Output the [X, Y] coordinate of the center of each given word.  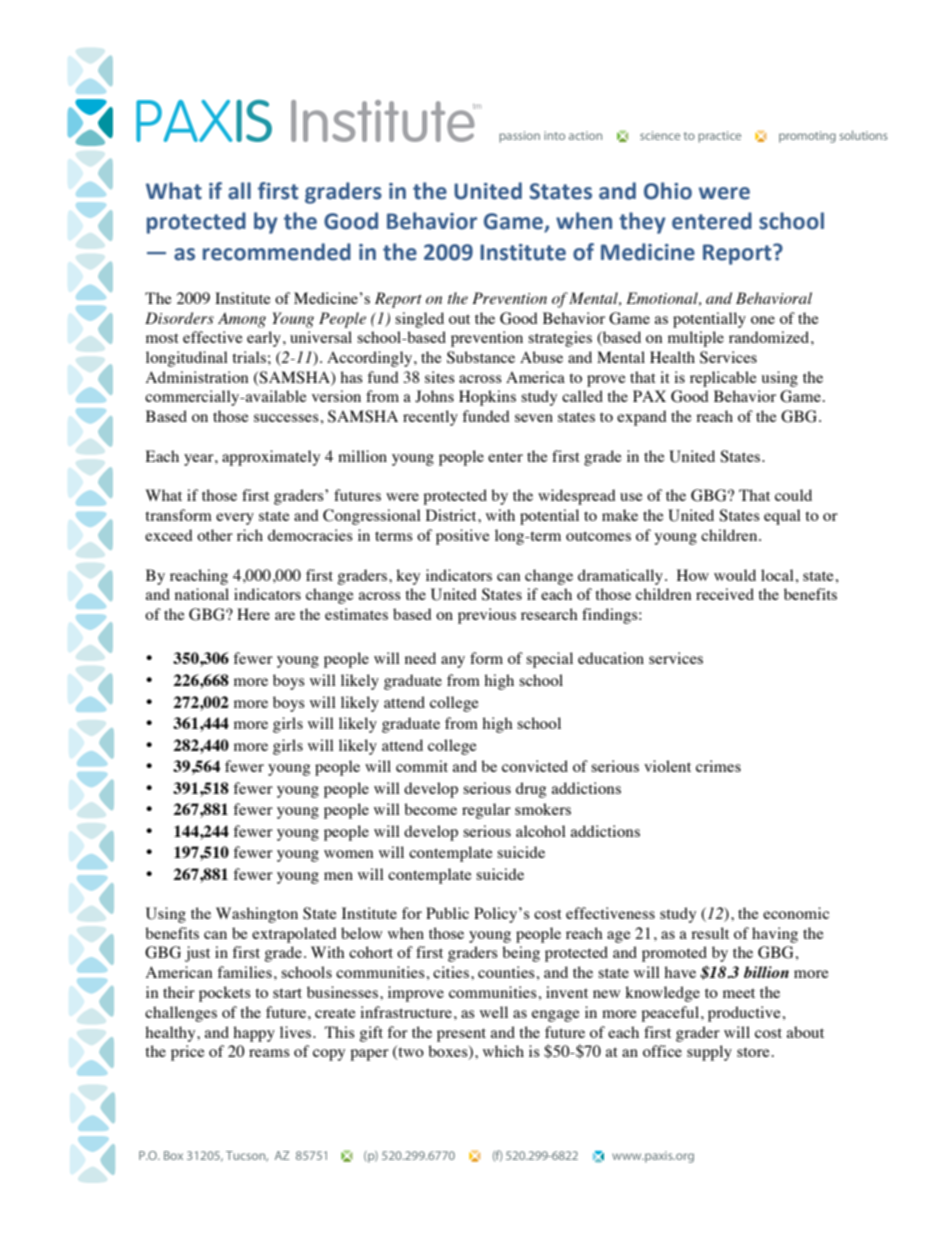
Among [242, 320]
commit [422, 766]
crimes [718, 766]
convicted [535, 766]
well [494, 1012]
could [793, 495]
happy [254, 1034]
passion [519, 137]
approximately [271, 458]
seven [534, 418]
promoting [807, 137]
